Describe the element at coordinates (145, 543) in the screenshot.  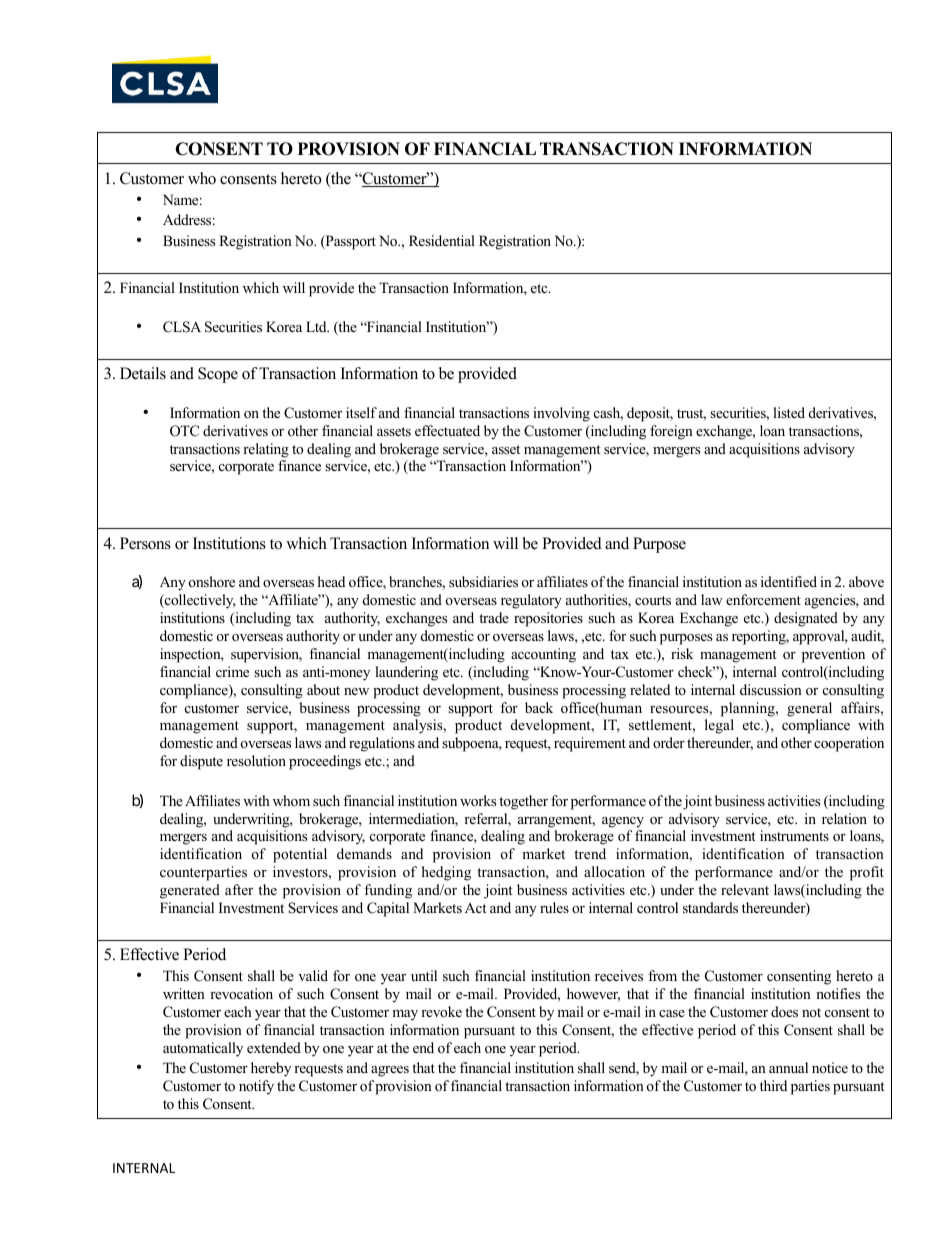
I see `Persons` at that location.
